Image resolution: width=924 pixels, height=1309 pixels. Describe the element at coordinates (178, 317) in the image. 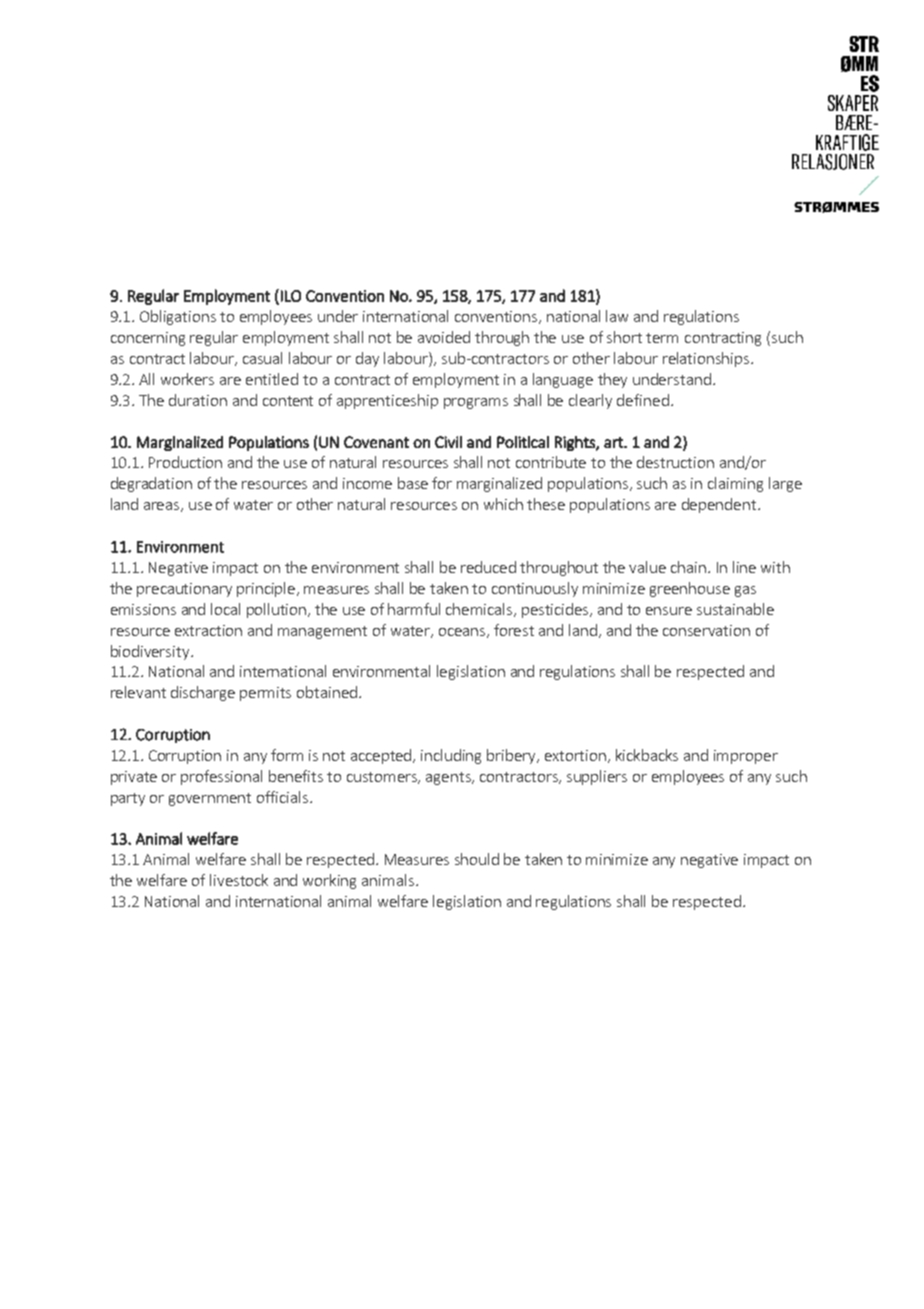

I see `Obligations` at that location.
